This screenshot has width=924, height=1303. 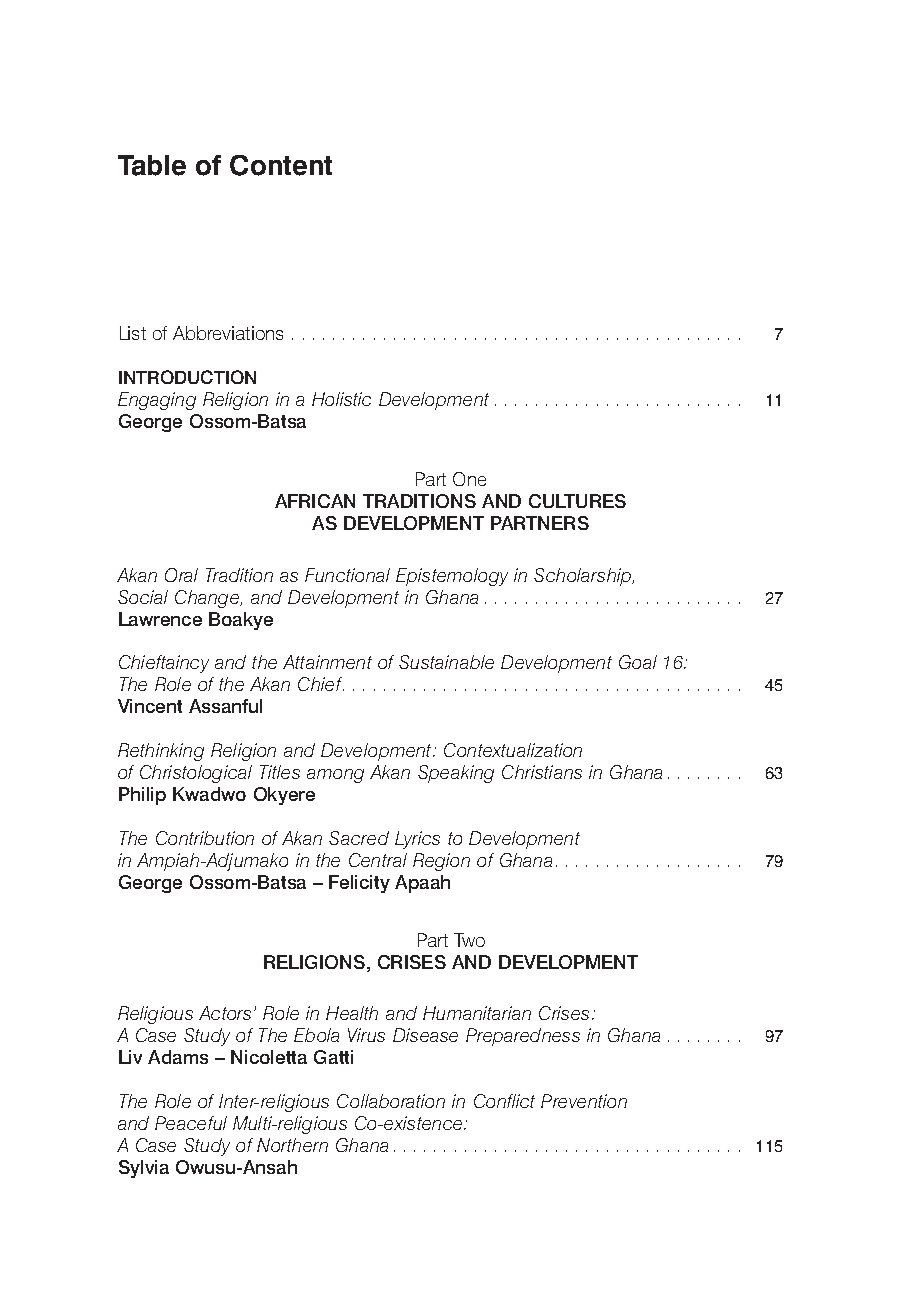 What do you see at coordinates (157, 401) in the screenshot?
I see `Engaging` at bounding box center [157, 401].
